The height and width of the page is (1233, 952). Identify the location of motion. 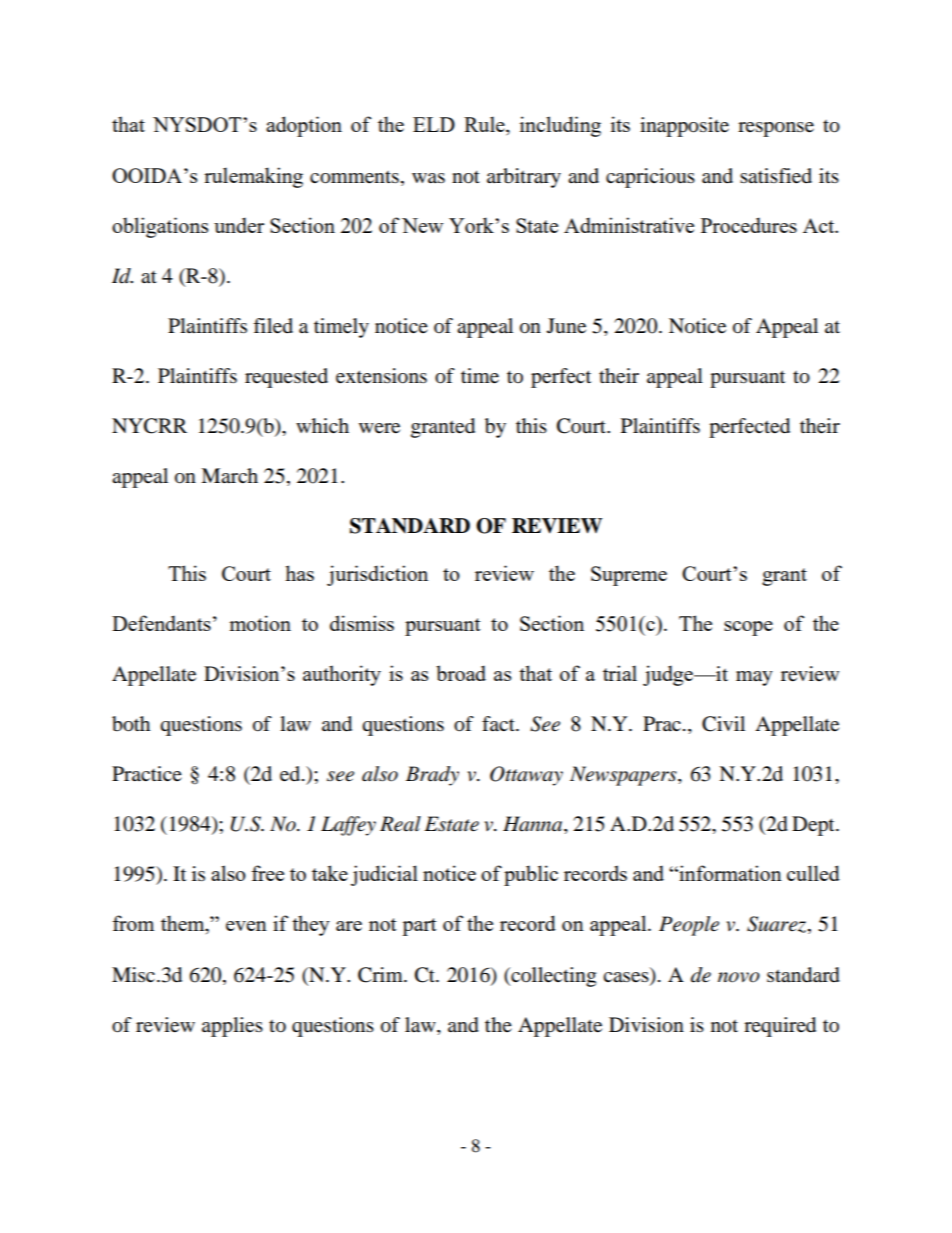
(260, 623).
